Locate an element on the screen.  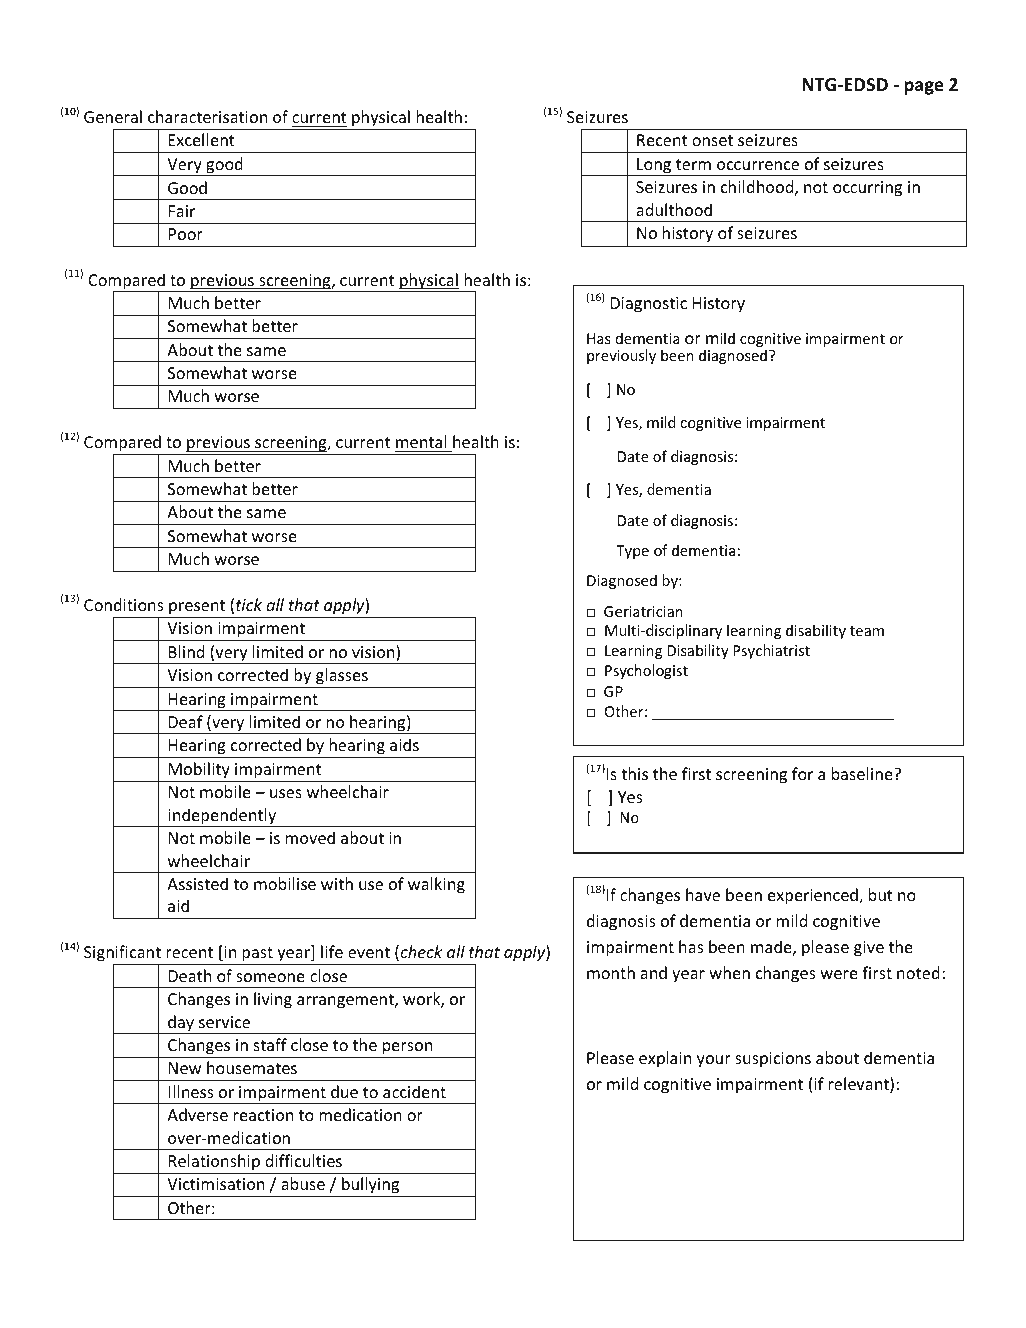
mental is located at coordinates (421, 441).
